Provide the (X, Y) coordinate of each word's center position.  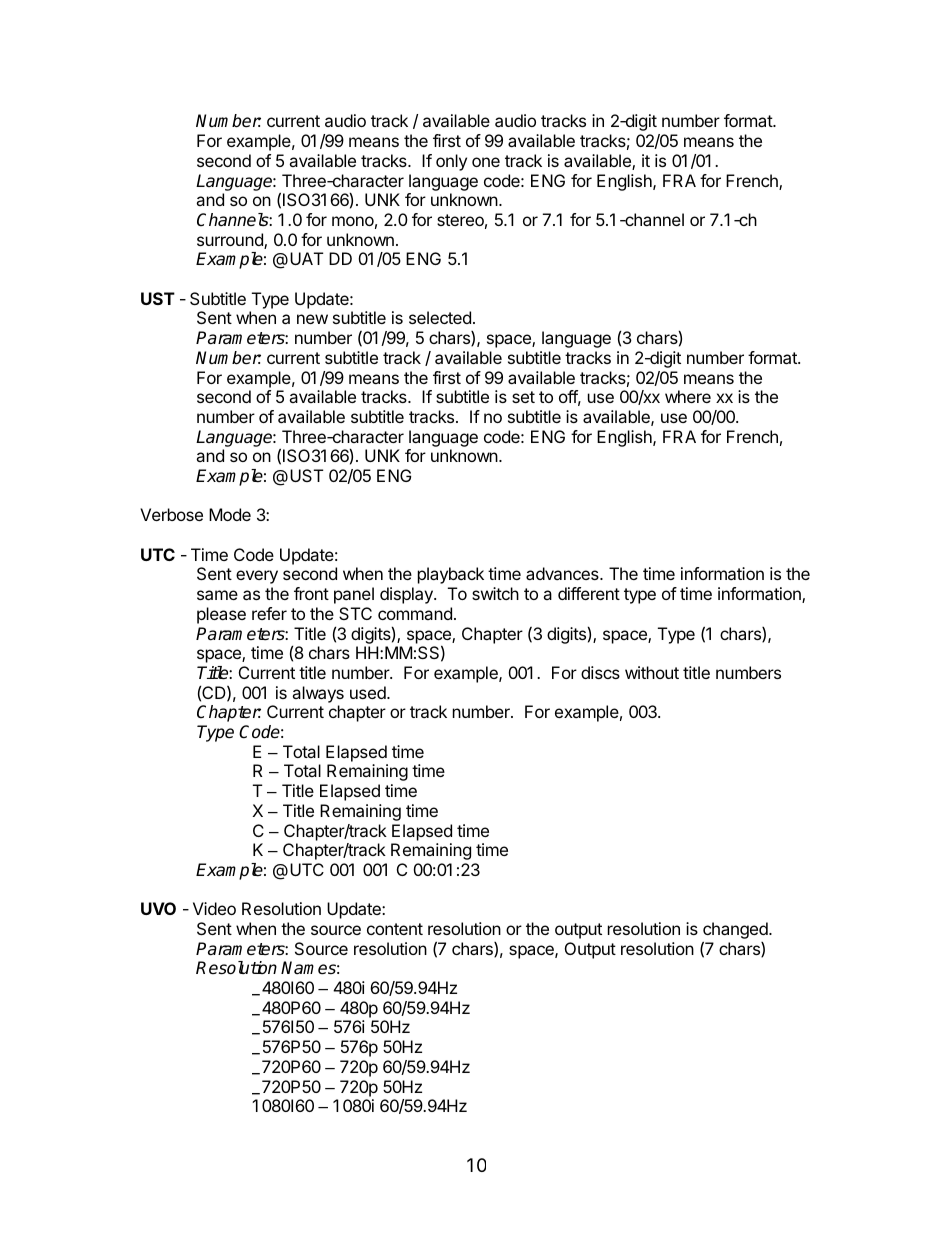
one (486, 162)
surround (231, 241)
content (395, 929)
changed (736, 932)
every (257, 577)
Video (214, 908)
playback (451, 575)
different (589, 593)
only (451, 162)
